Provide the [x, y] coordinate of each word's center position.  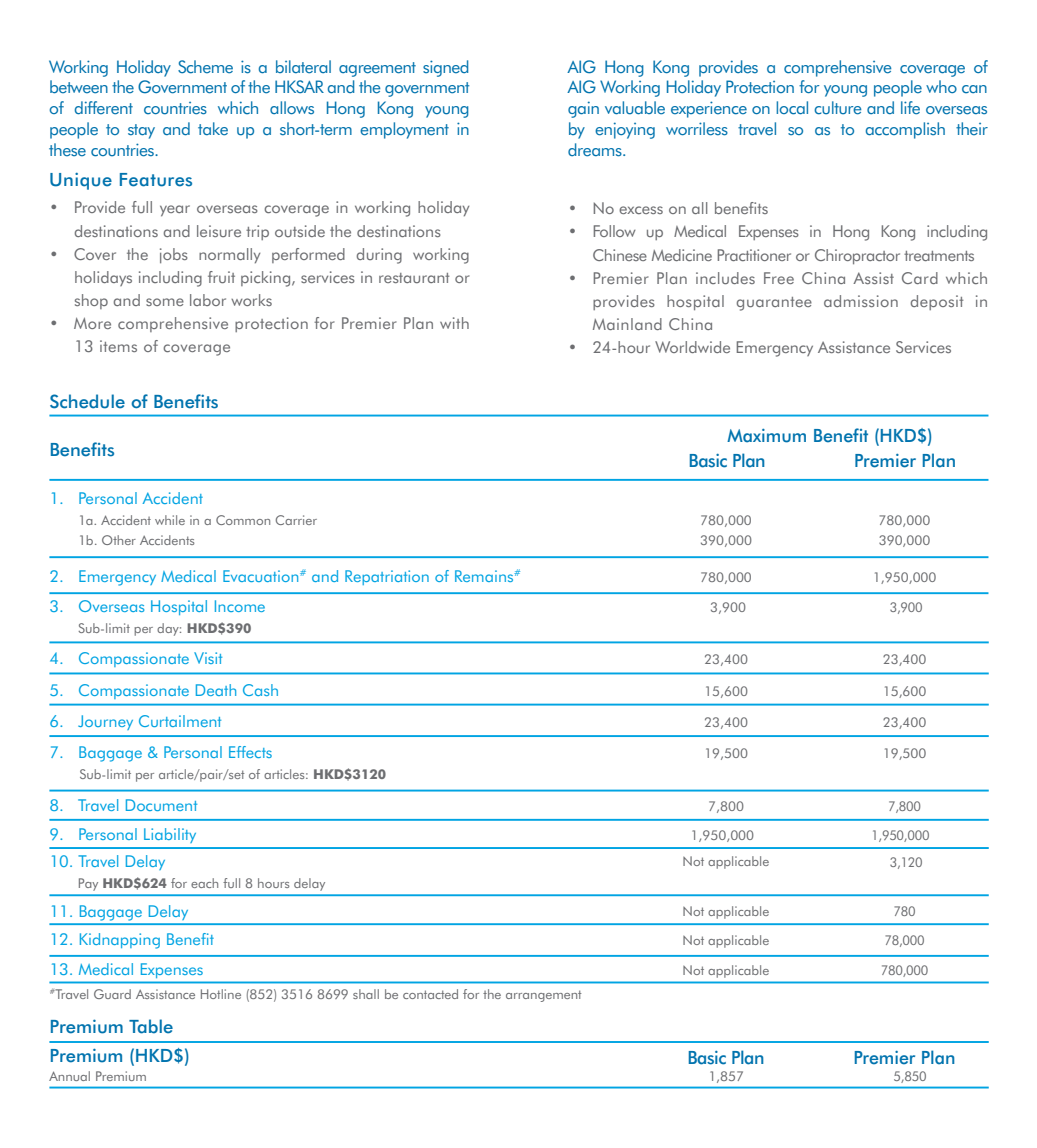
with [454, 323]
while [170, 520]
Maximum [766, 436]
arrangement [544, 996]
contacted [430, 994]
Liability [170, 835]
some [165, 302]
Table [151, 1026]
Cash [260, 690]
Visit [208, 658]
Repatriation [387, 577]
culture [838, 108]
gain [583, 109]
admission [861, 301]
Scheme [205, 67]
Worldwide [692, 347]
